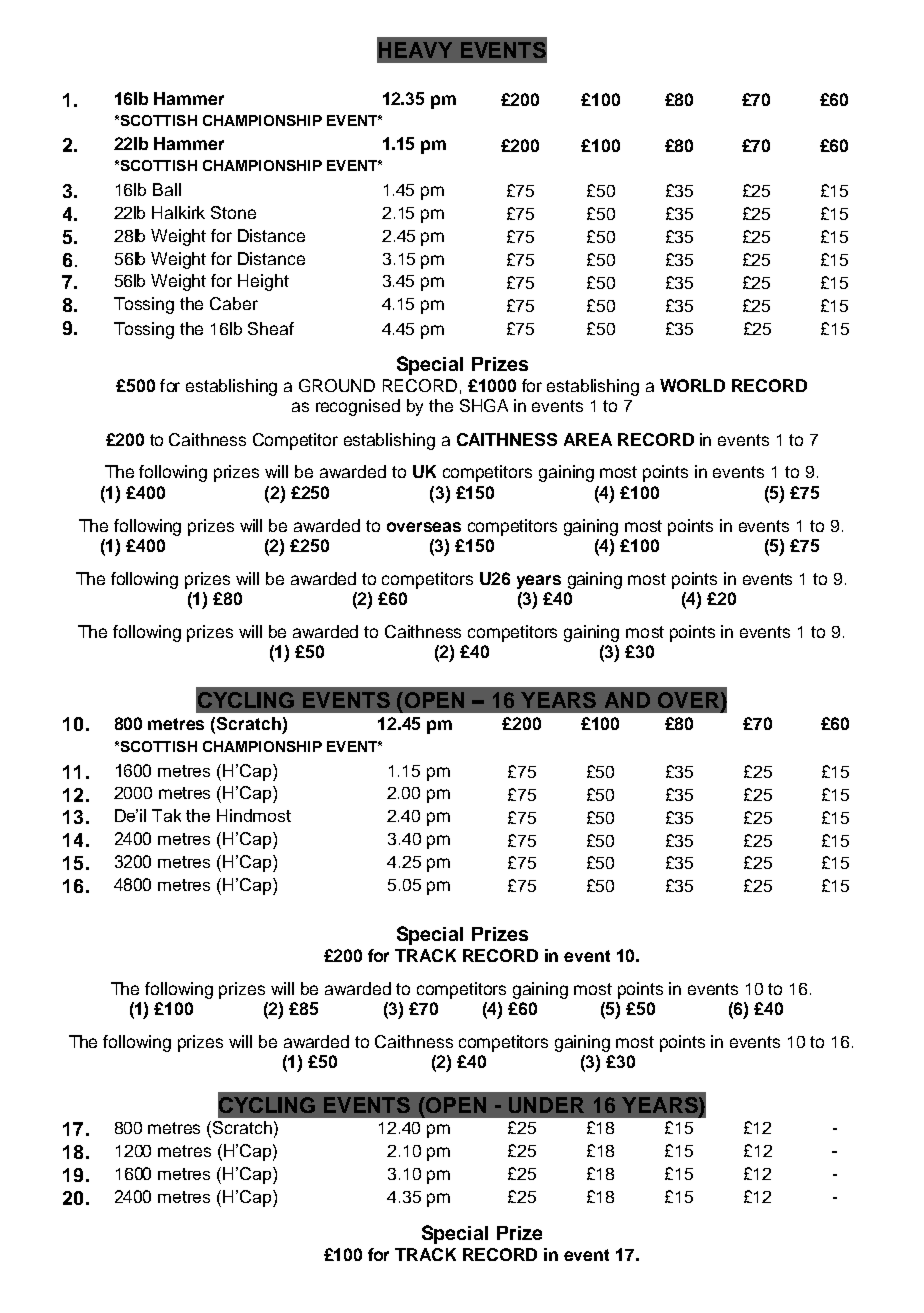 This document has width=924, height=1313. Describe the element at coordinates (358, 407) in the document. I see `recognised` at that location.
